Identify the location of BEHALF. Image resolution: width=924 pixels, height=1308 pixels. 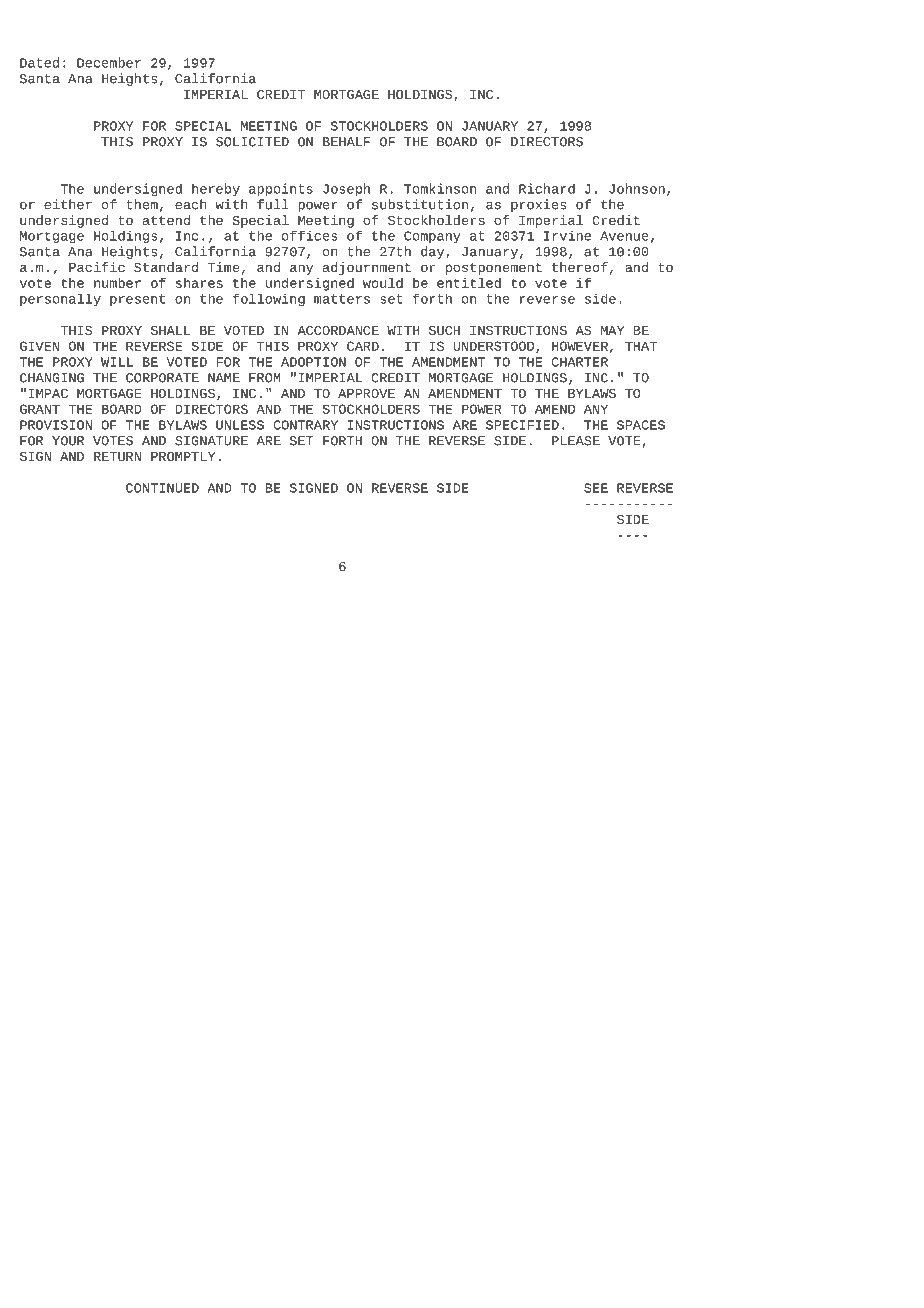
(346, 142).
